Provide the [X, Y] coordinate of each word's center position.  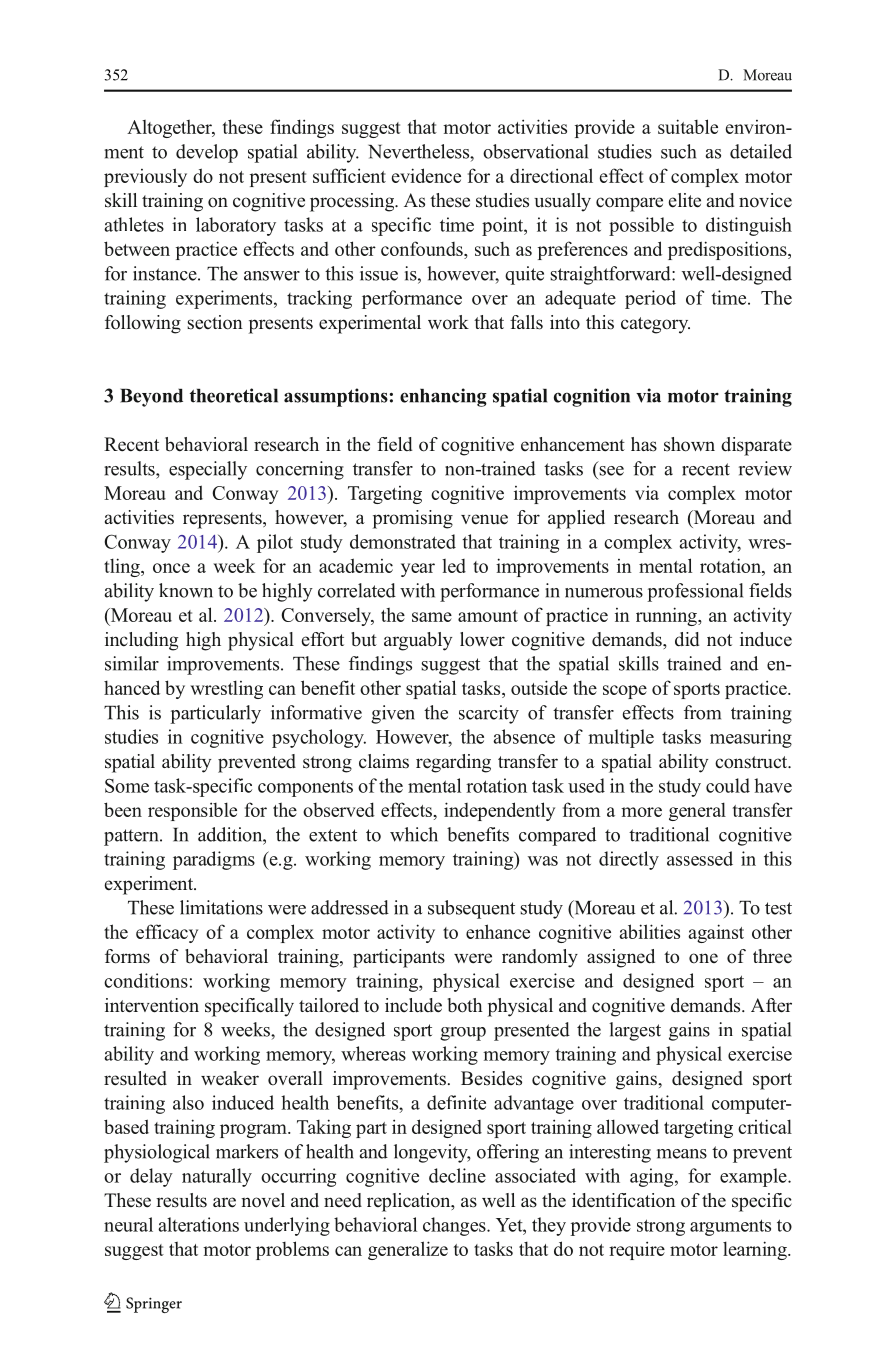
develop [207, 153]
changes [455, 1226]
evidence [426, 175]
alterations [198, 1224]
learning [756, 1250]
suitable [688, 126]
